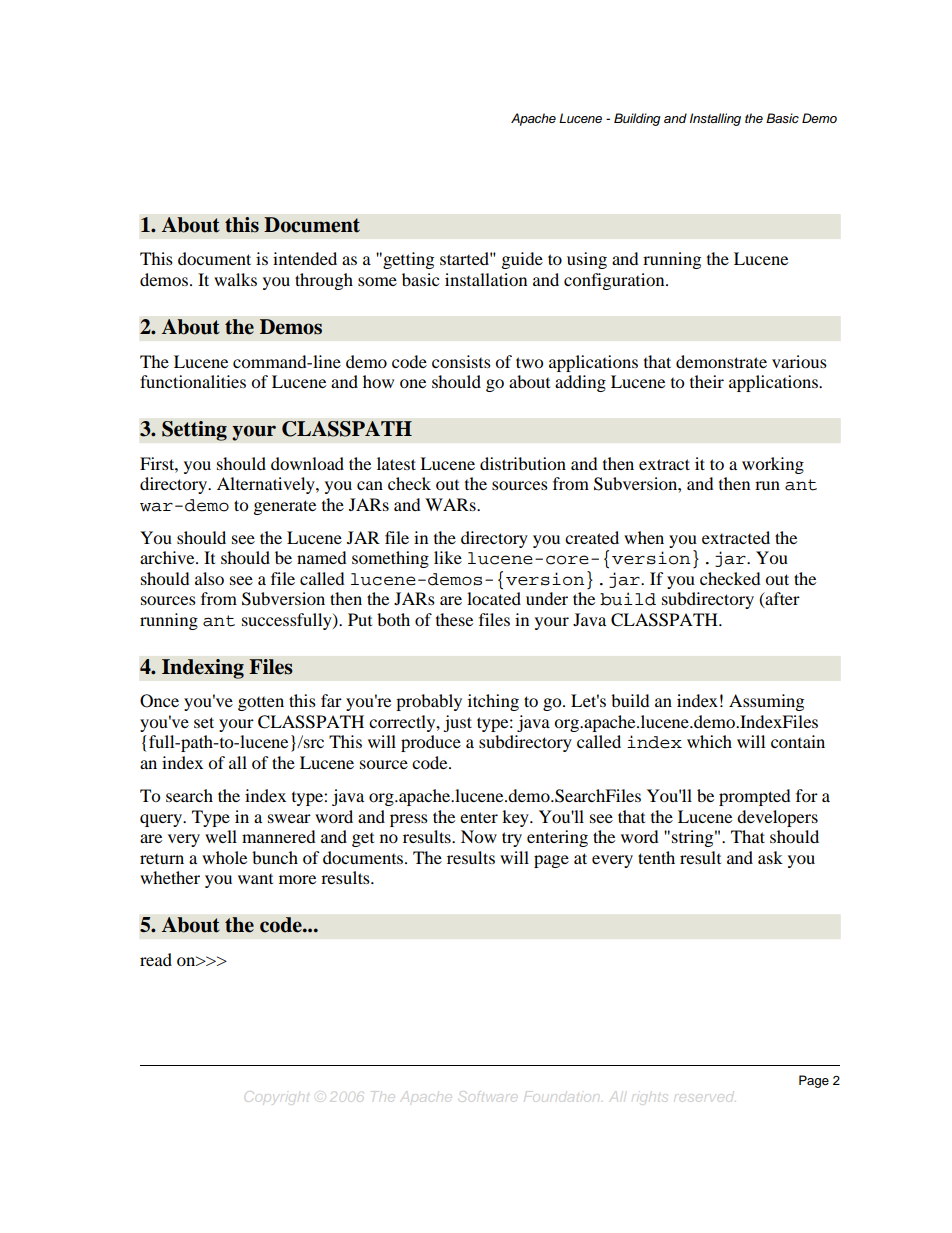  I want to click on guide, so click(522, 260).
